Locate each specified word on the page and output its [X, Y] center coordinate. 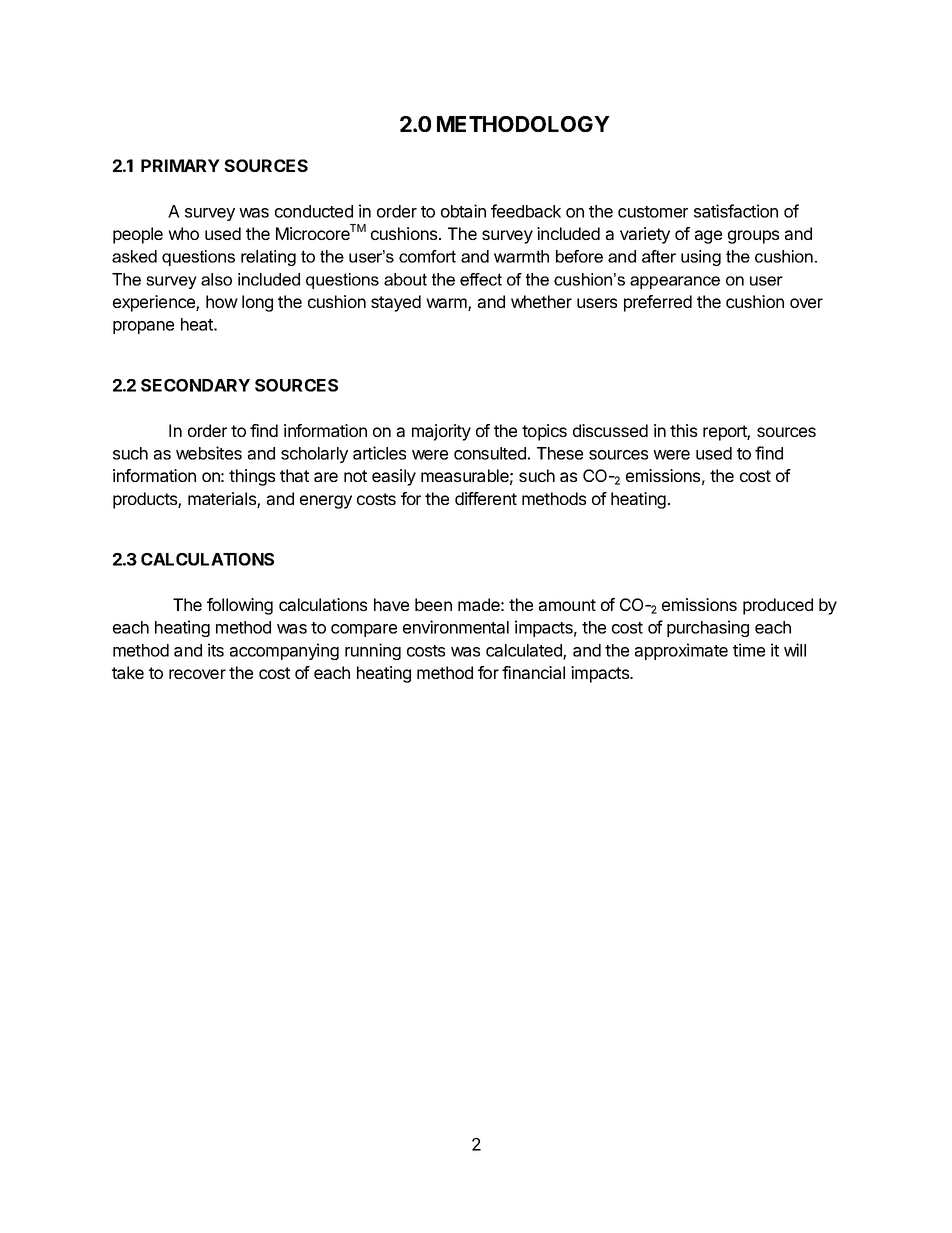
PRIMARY [180, 165]
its [216, 650]
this [683, 430]
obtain [463, 211]
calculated [525, 651]
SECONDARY [195, 385]
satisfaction [736, 211]
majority [441, 432]
